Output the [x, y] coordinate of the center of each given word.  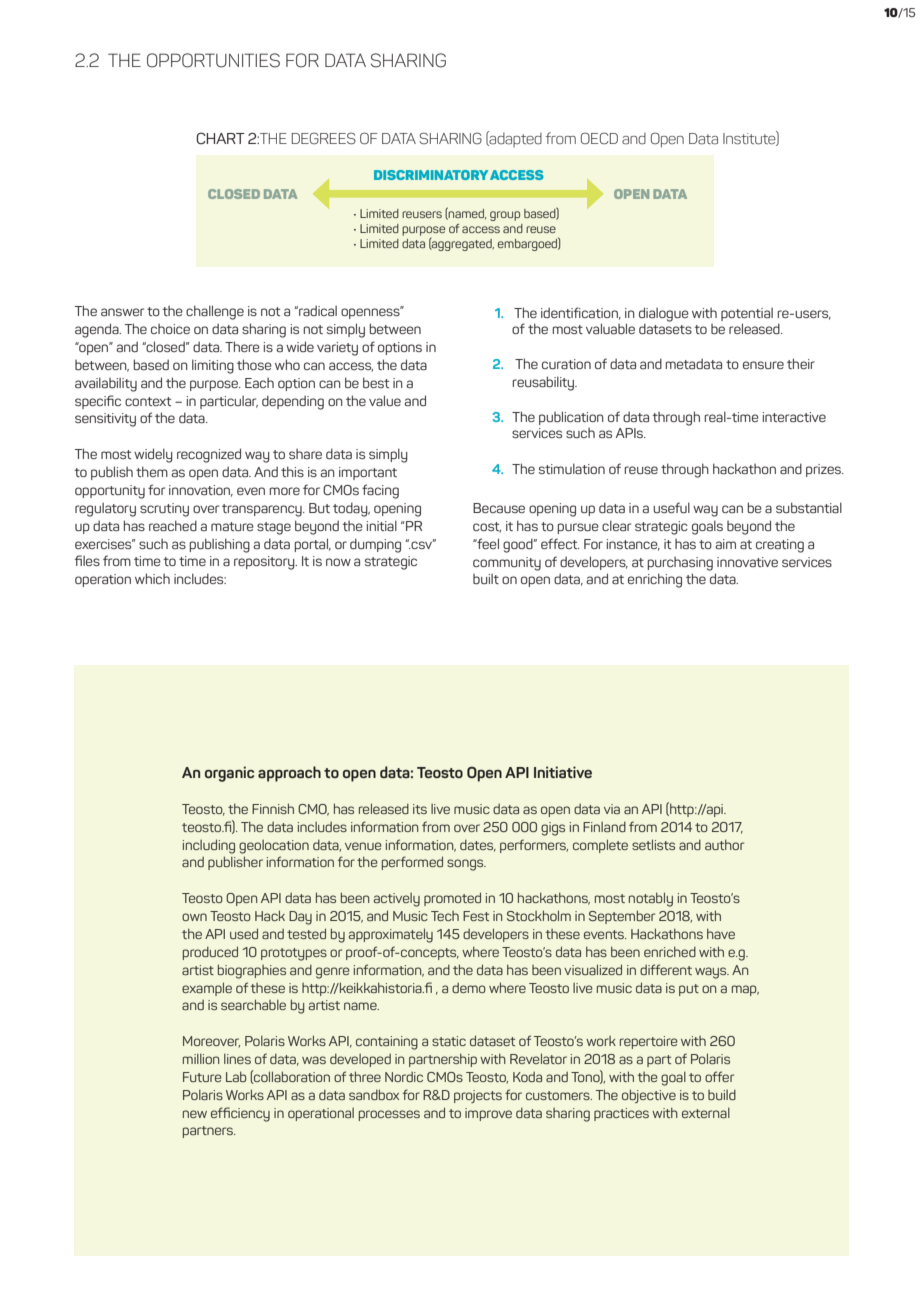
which [152, 578]
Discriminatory [431, 175]
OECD [599, 138]
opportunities [213, 60]
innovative [747, 562]
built [486, 579]
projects [478, 1096]
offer [719, 1076]
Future [202, 1077]
